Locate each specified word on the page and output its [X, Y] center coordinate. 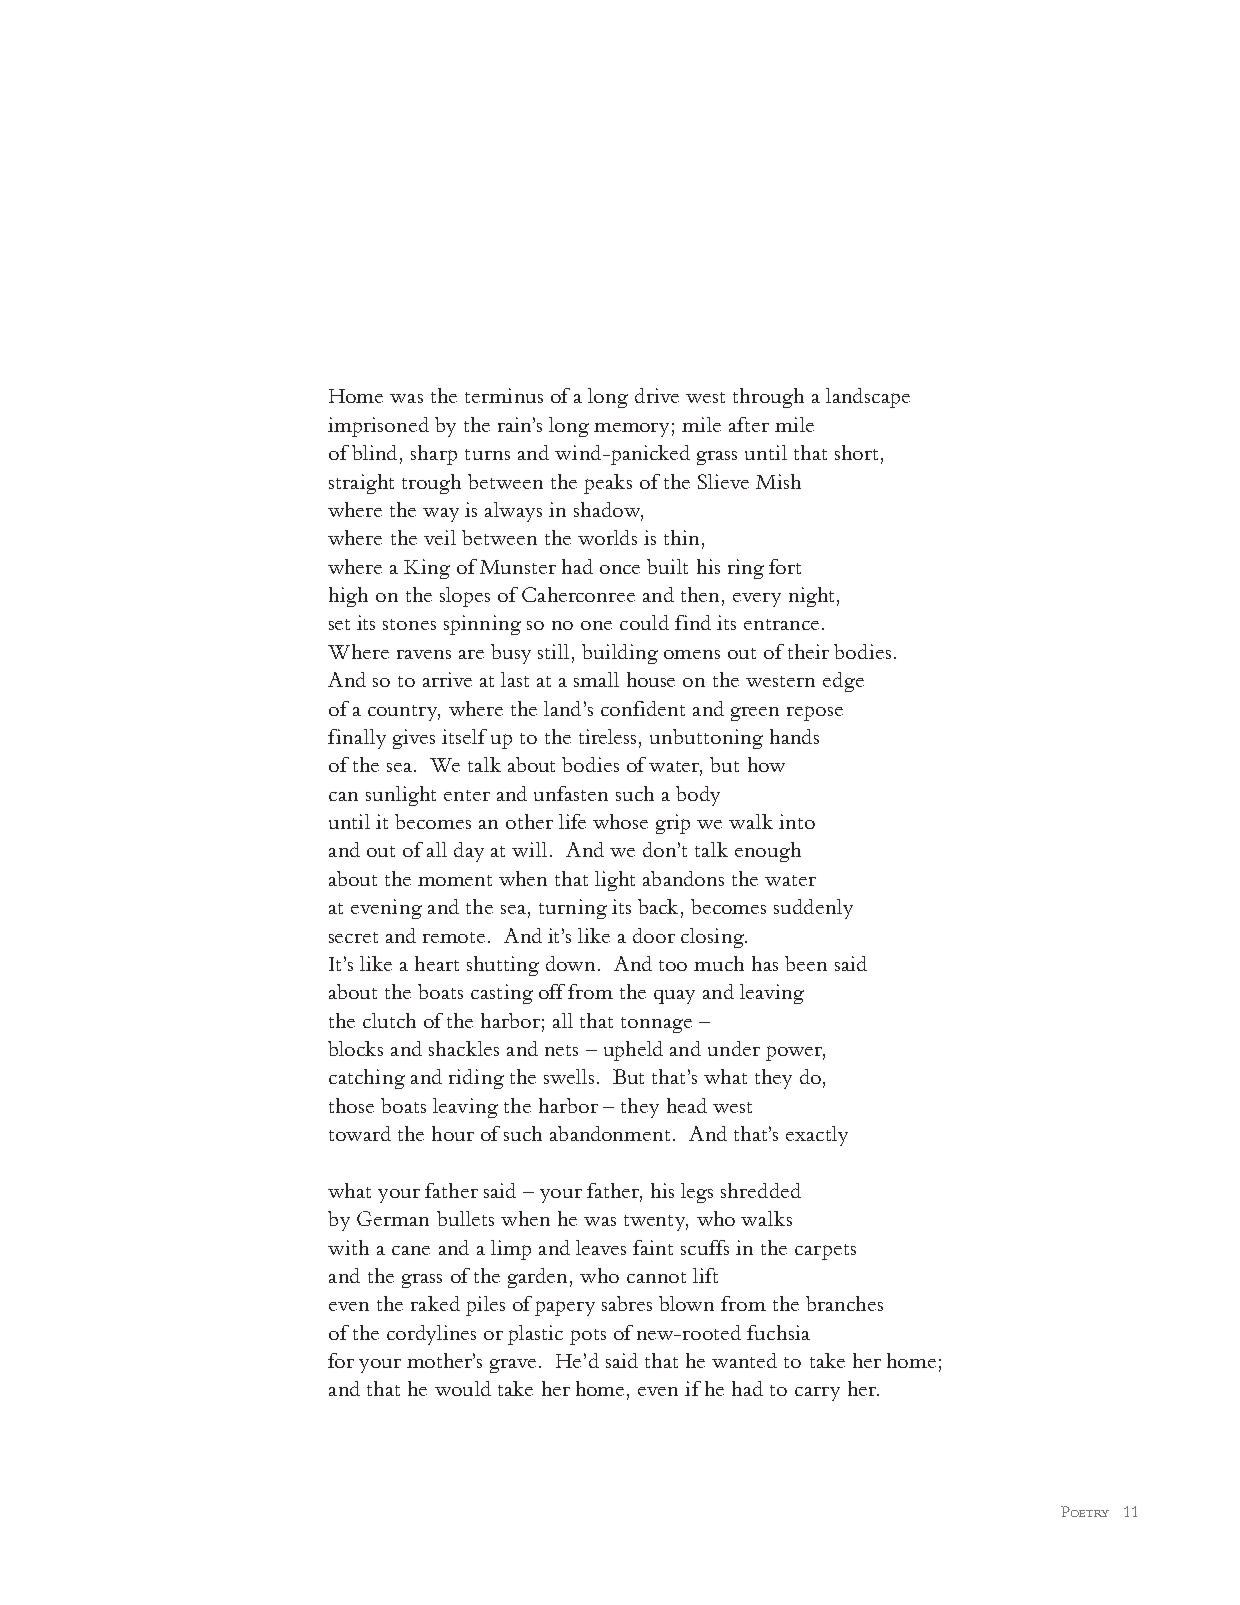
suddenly [813, 909]
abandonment [610, 1133]
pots [588, 1337]
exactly [817, 1136]
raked [435, 1303]
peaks [608, 484]
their [808, 651]
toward [360, 1133]
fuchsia [778, 1332]
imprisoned [378, 427]
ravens [424, 654]
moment [455, 880]
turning [573, 909]
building [620, 654]
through [768, 398]
